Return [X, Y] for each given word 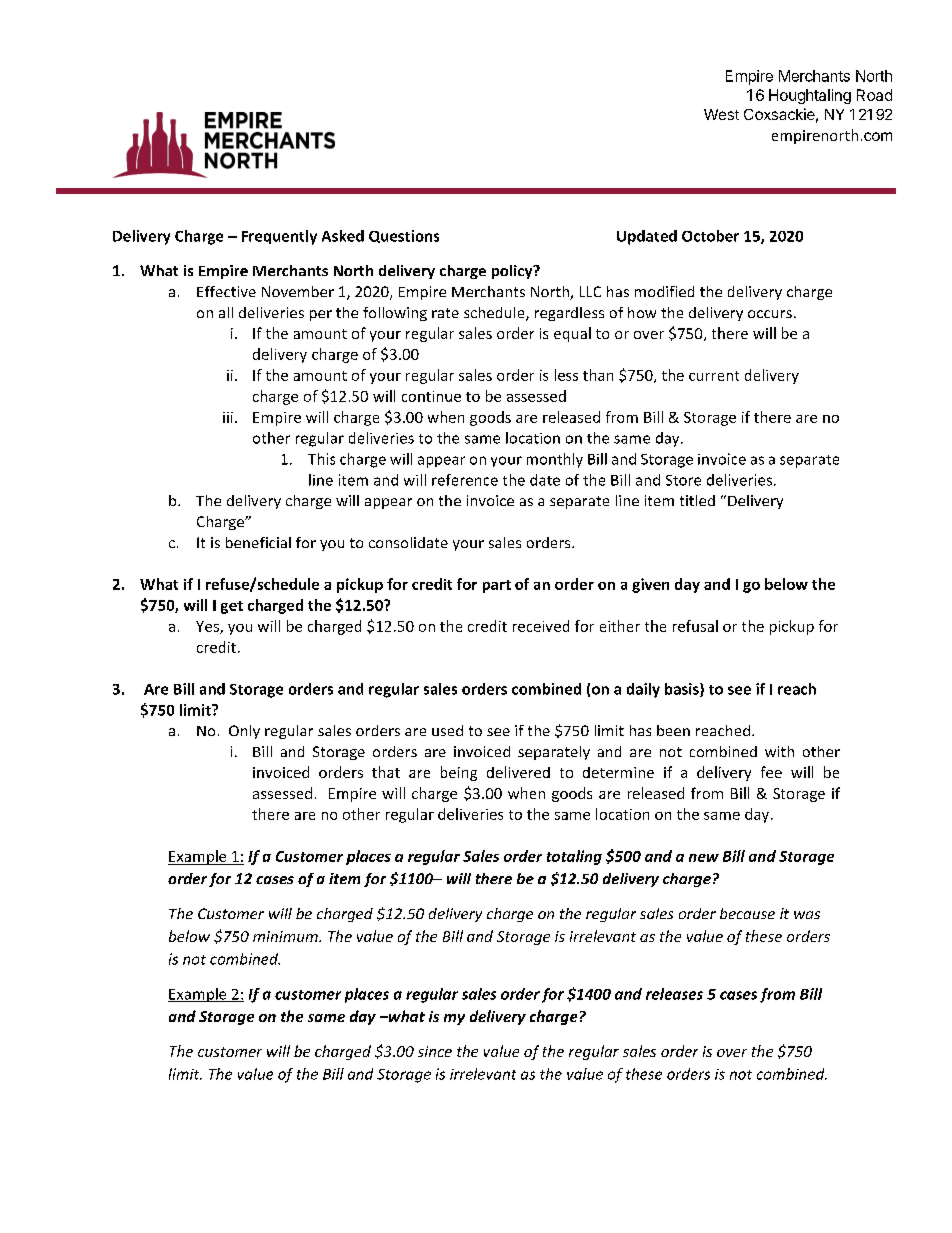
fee [771, 772]
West [721, 114]
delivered [518, 772]
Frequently [279, 237]
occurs [770, 314]
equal [572, 334]
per [321, 315]
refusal [695, 626]
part [497, 586]
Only [244, 732]
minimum [286, 936]
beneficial [258, 542]
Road [874, 95]
